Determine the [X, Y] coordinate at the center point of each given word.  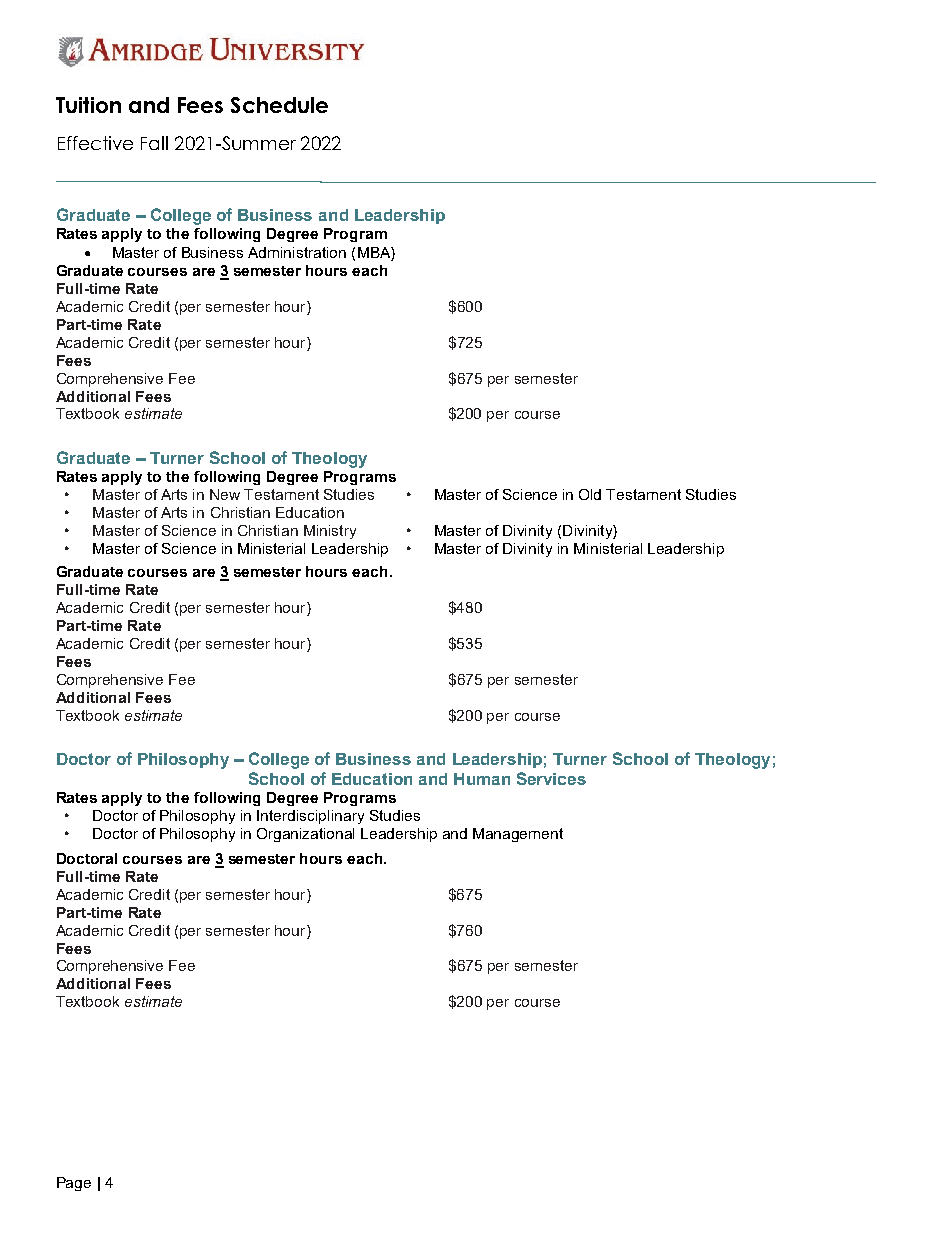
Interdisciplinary [310, 817]
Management [518, 835]
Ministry [330, 532]
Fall [154, 143]
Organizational [305, 835]
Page [74, 1184]
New [225, 494]
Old [590, 494]
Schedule [279, 105]
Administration [297, 252]
